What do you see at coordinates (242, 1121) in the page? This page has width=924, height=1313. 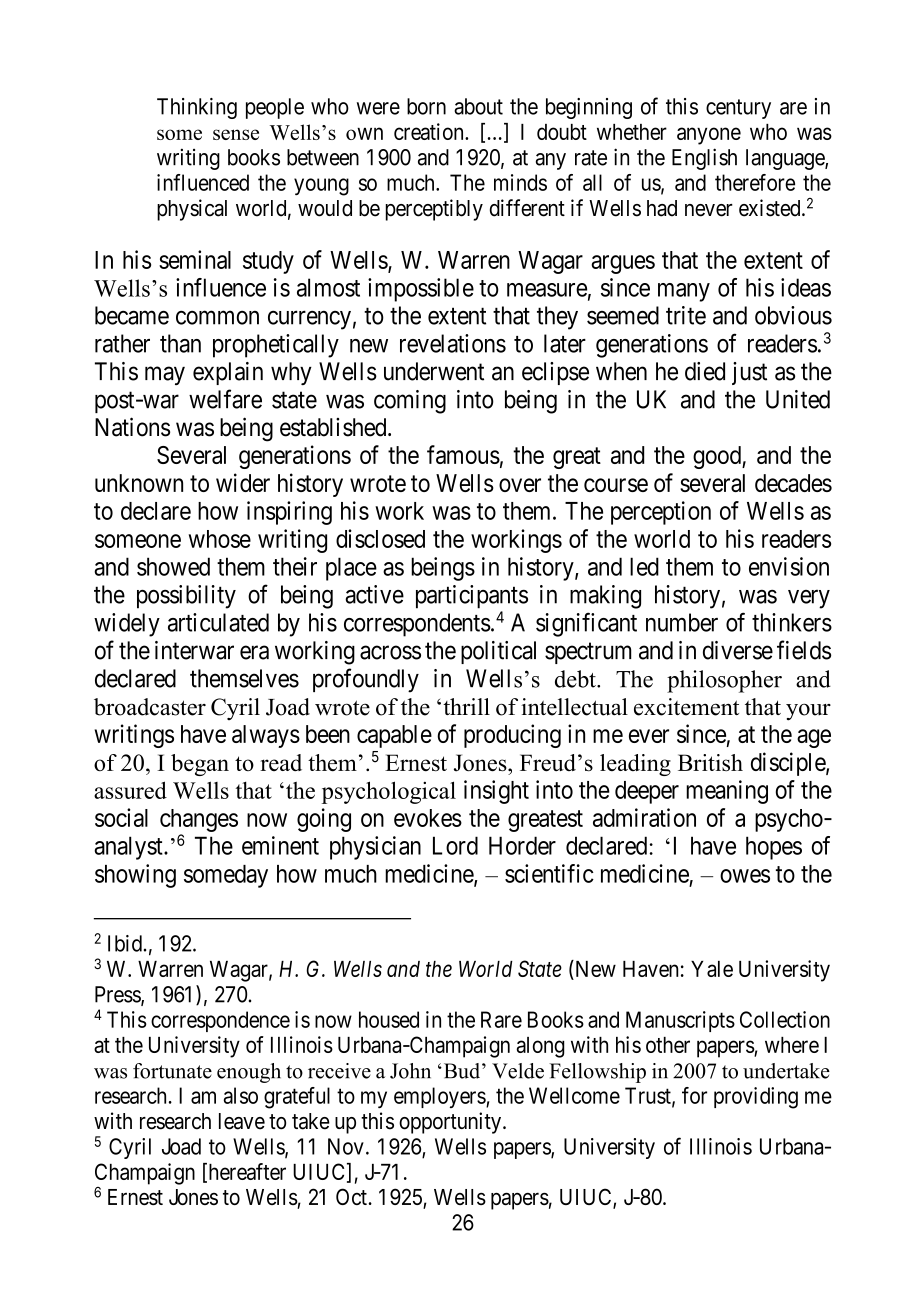 I see `leave` at bounding box center [242, 1121].
